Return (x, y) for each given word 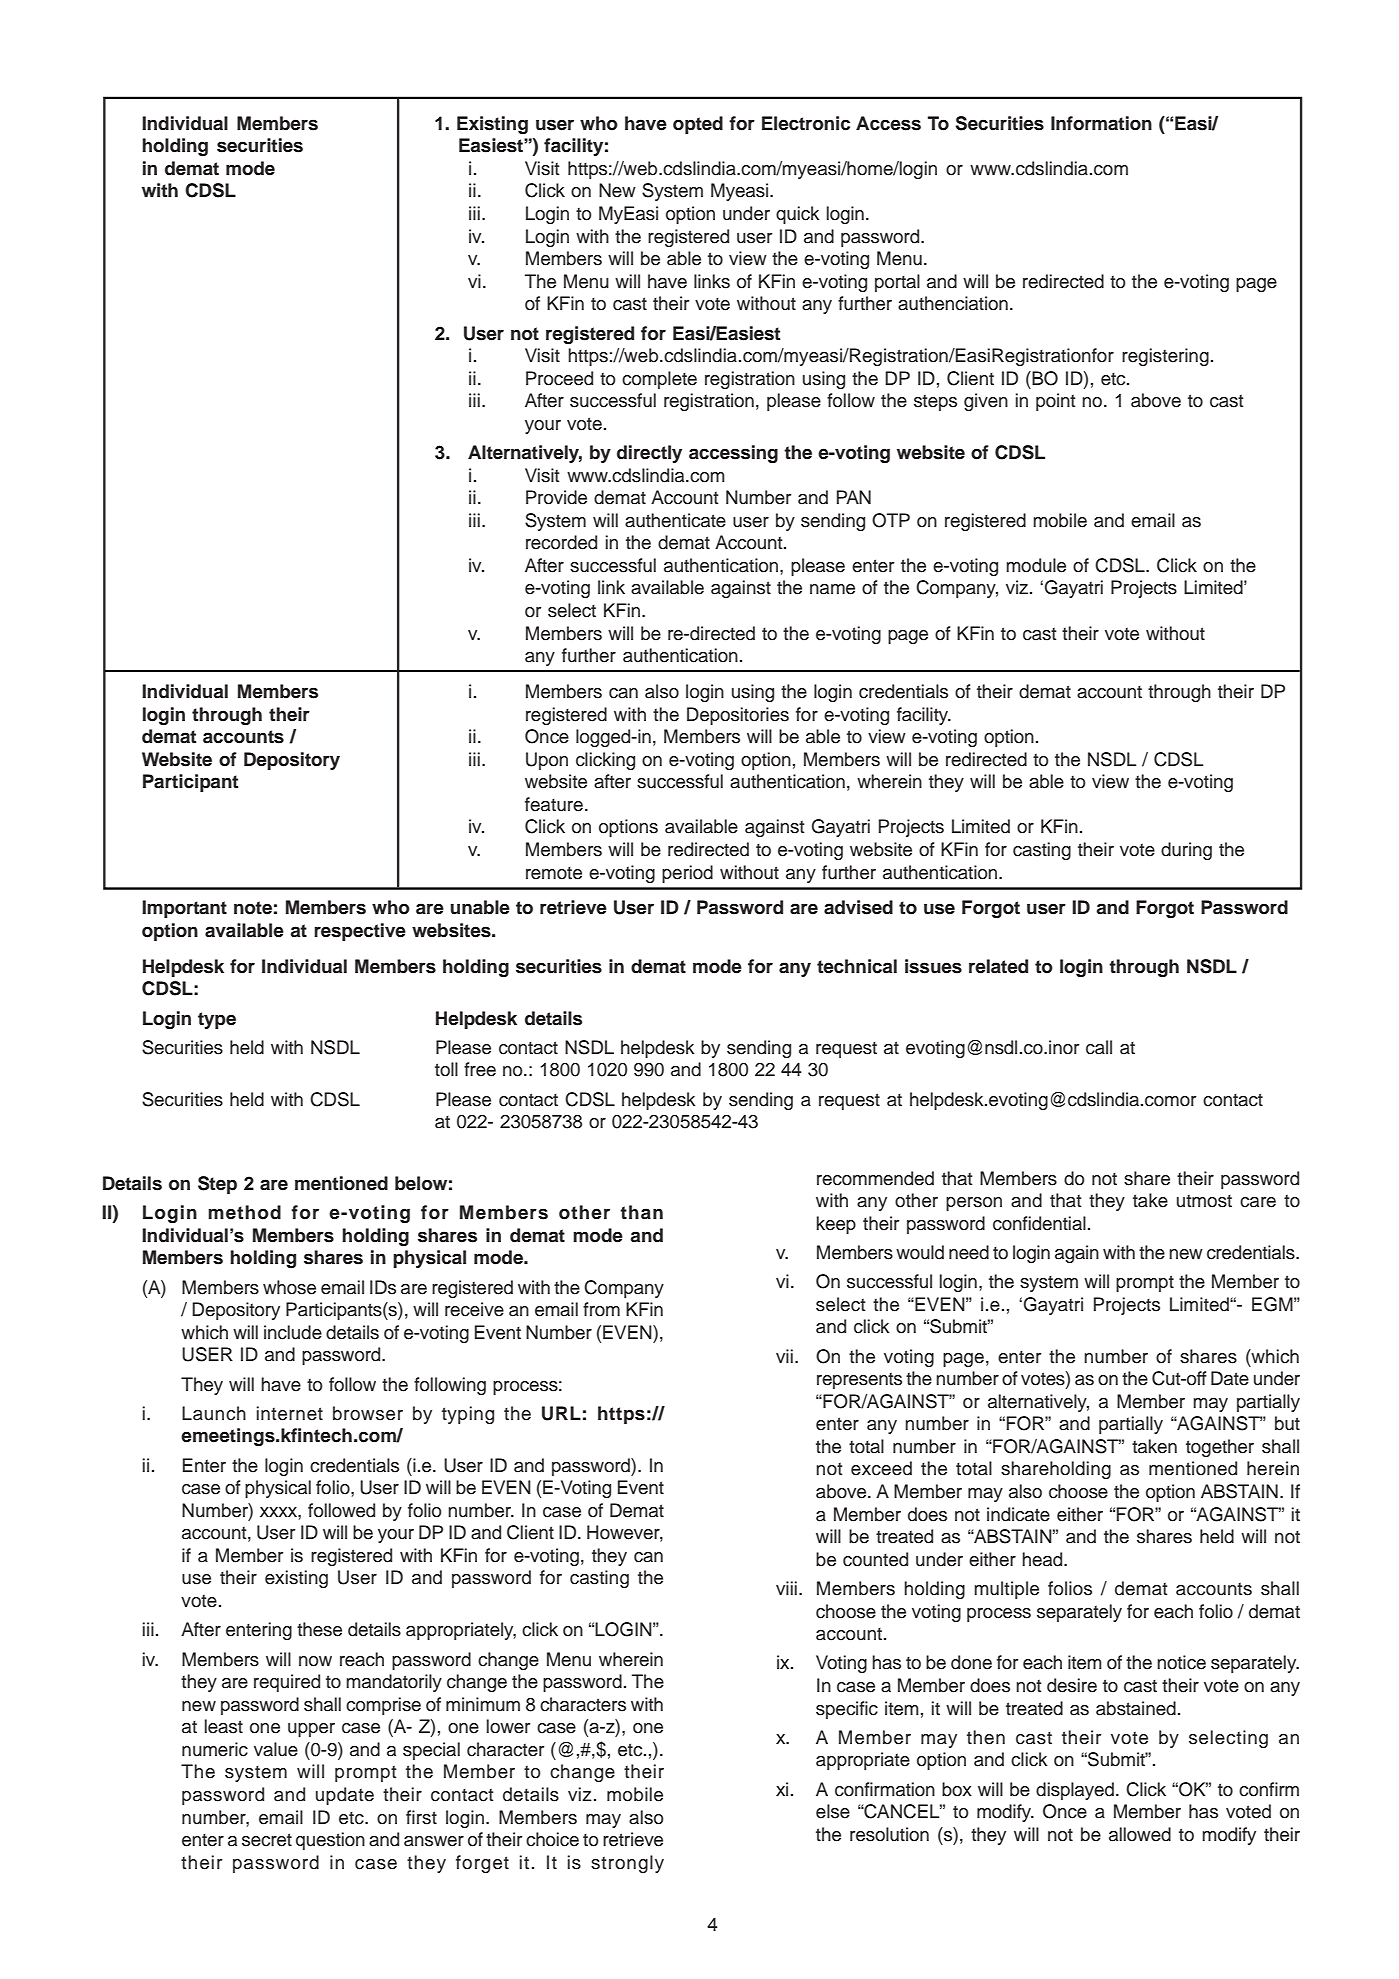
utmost (1204, 1201)
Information (1101, 123)
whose (289, 1287)
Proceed (559, 378)
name (832, 589)
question (330, 1841)
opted (698, 125)
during (1186, 851)
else (833, 1811)
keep (836, 1225)
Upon (547, 761)
